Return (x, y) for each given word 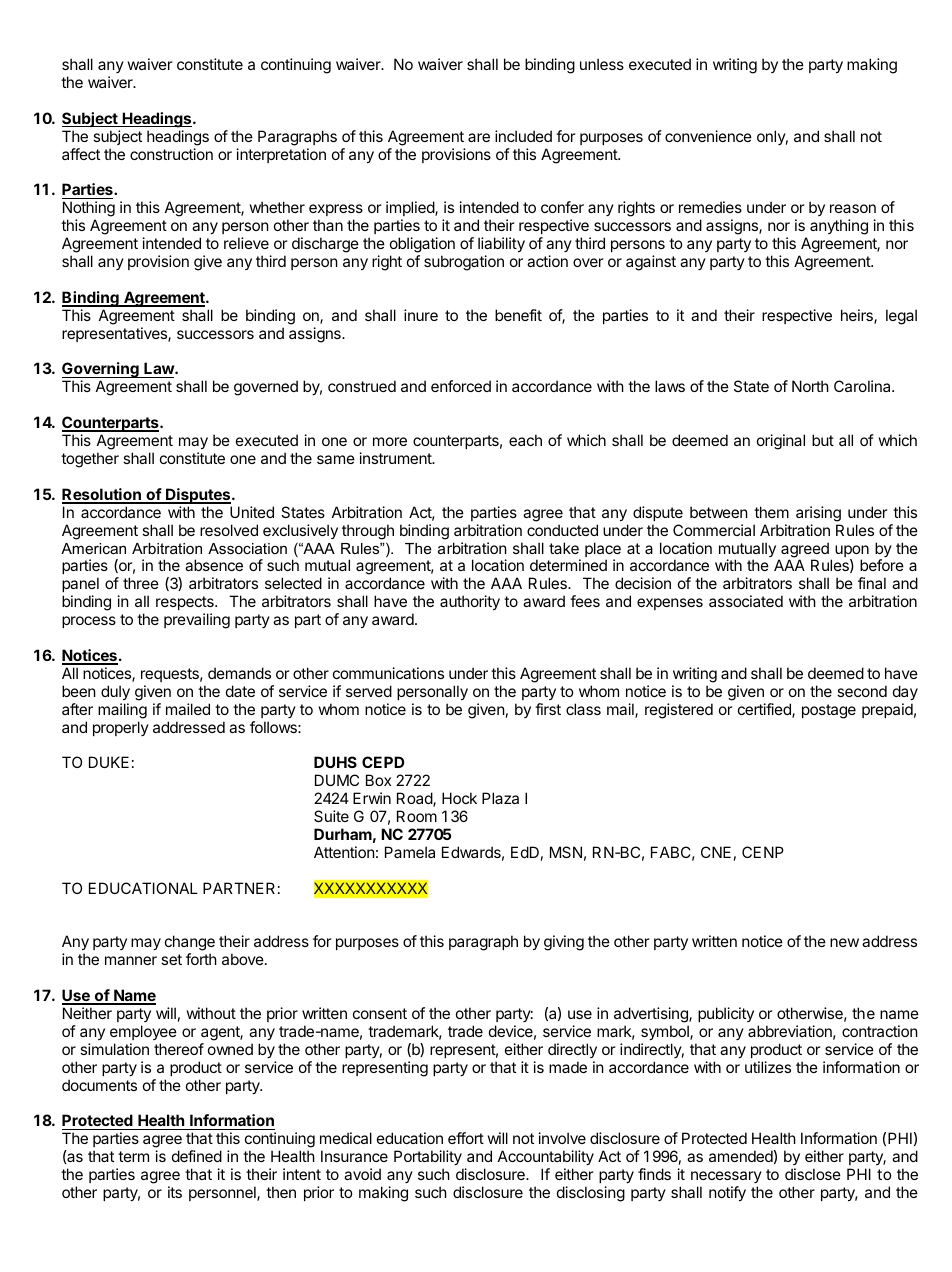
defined (197, 1156)
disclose (813, 1174)
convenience (708, 136)
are (479, 137)
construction (171, 154)
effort (466, 1138)
